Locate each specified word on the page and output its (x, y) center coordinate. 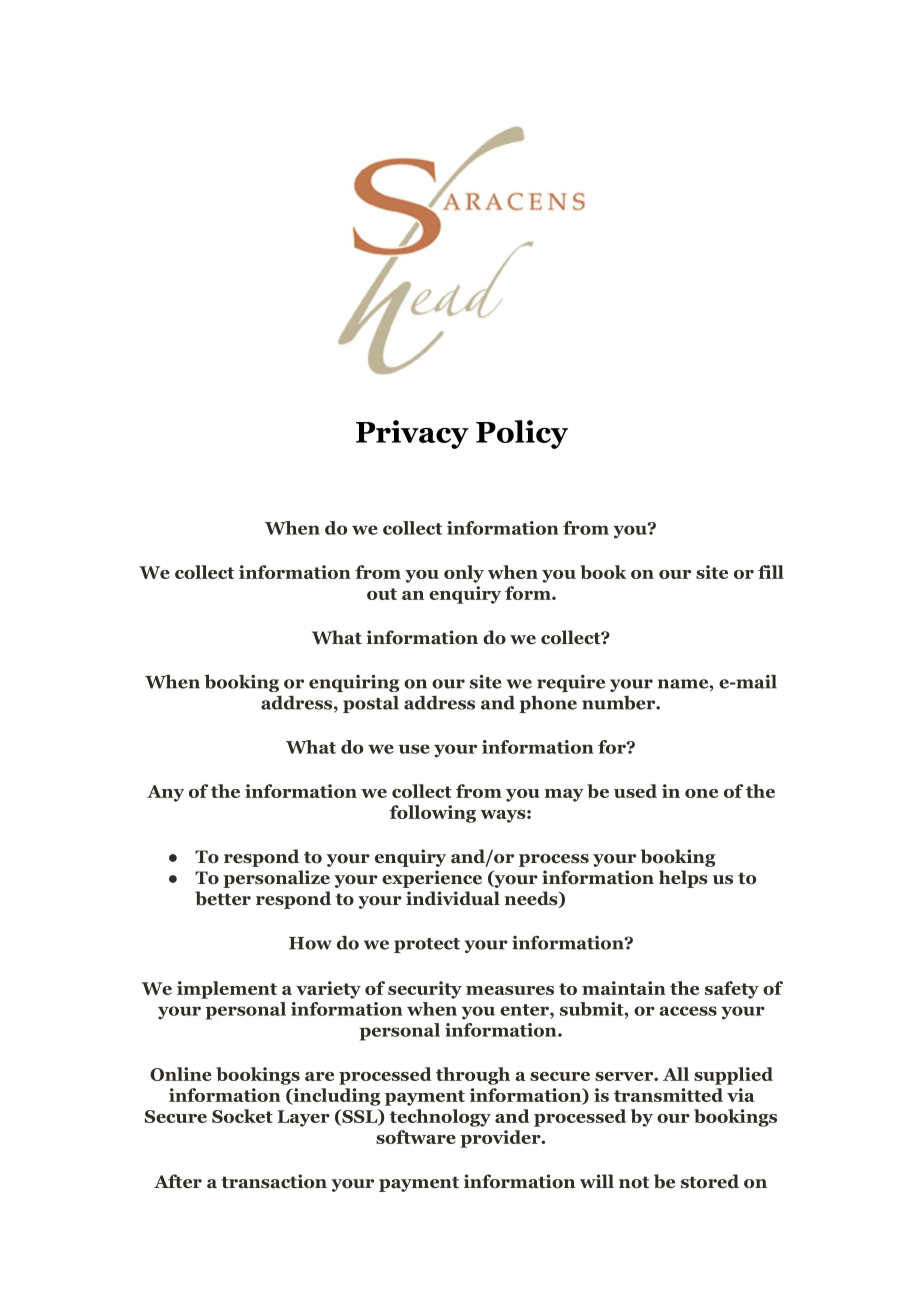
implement (227, 990)
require (571, 683)
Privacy (412, 434)
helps (683, 879)
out (382, 594)
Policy (522, 434)
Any (165, 793)
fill (771, 572)
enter (525, 1010)
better (223, 898)
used (635, 791)
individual (453, 898)
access (688, 1011)
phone (548, 704)
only (464, 574)
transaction (274, 1181)
